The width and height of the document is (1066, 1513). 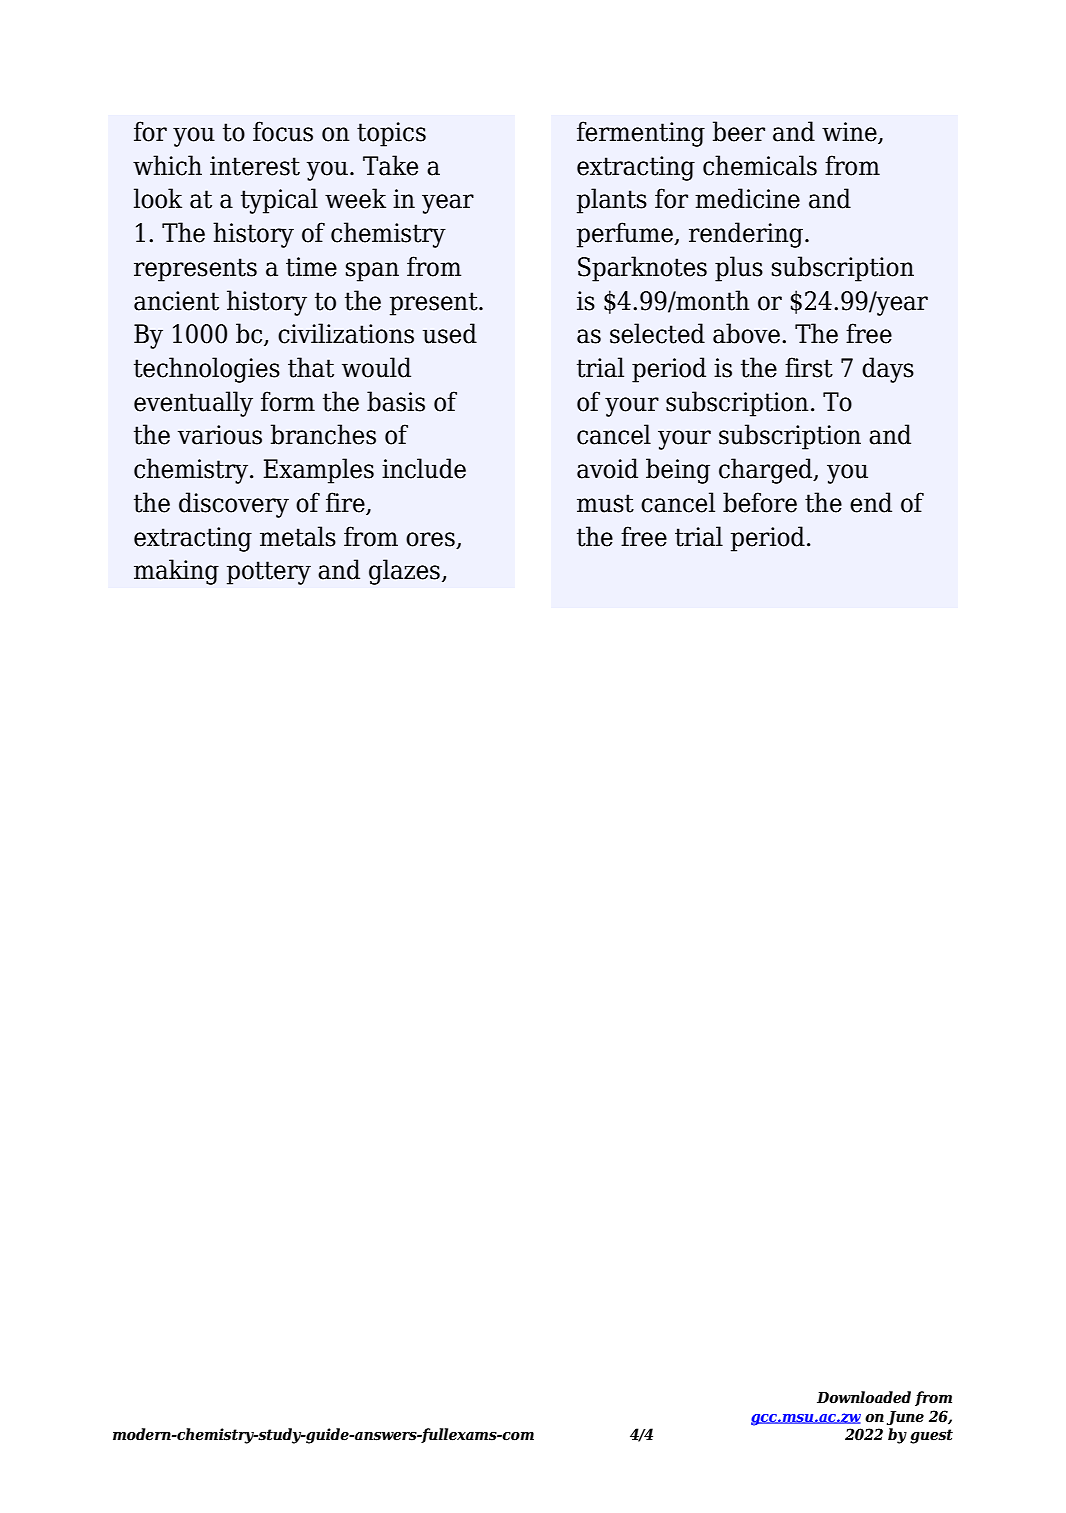 What do you see at coordinates (905, 1418) in the document?
I see `June` at bounding box center [905, 1418].
